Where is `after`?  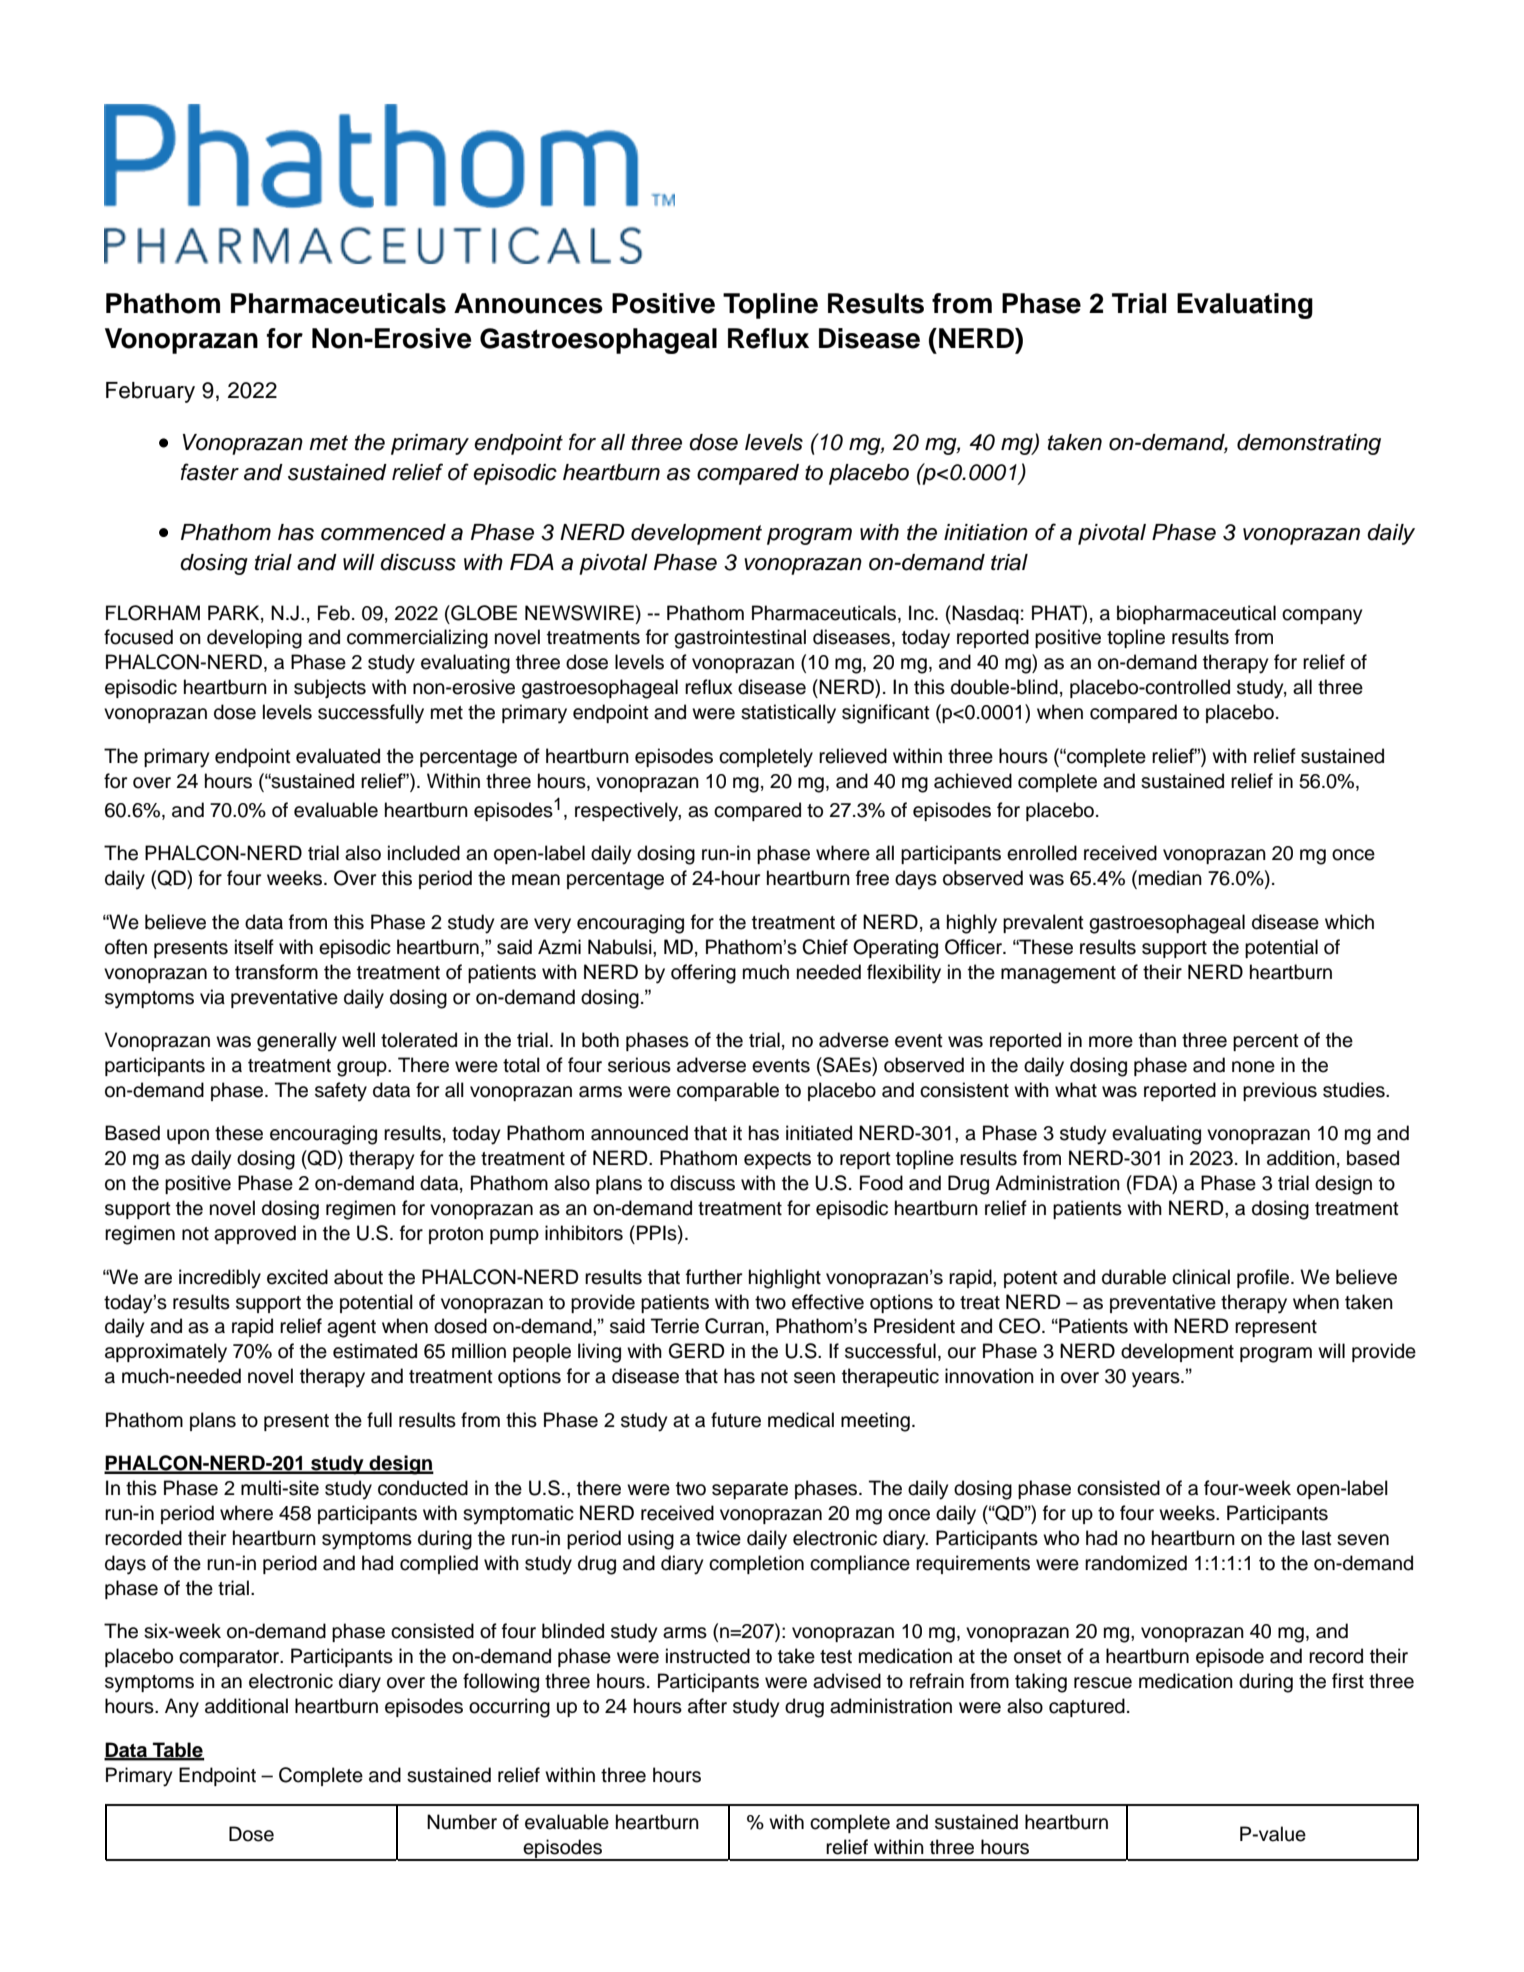 after is located at coordinates (707, 1706).
